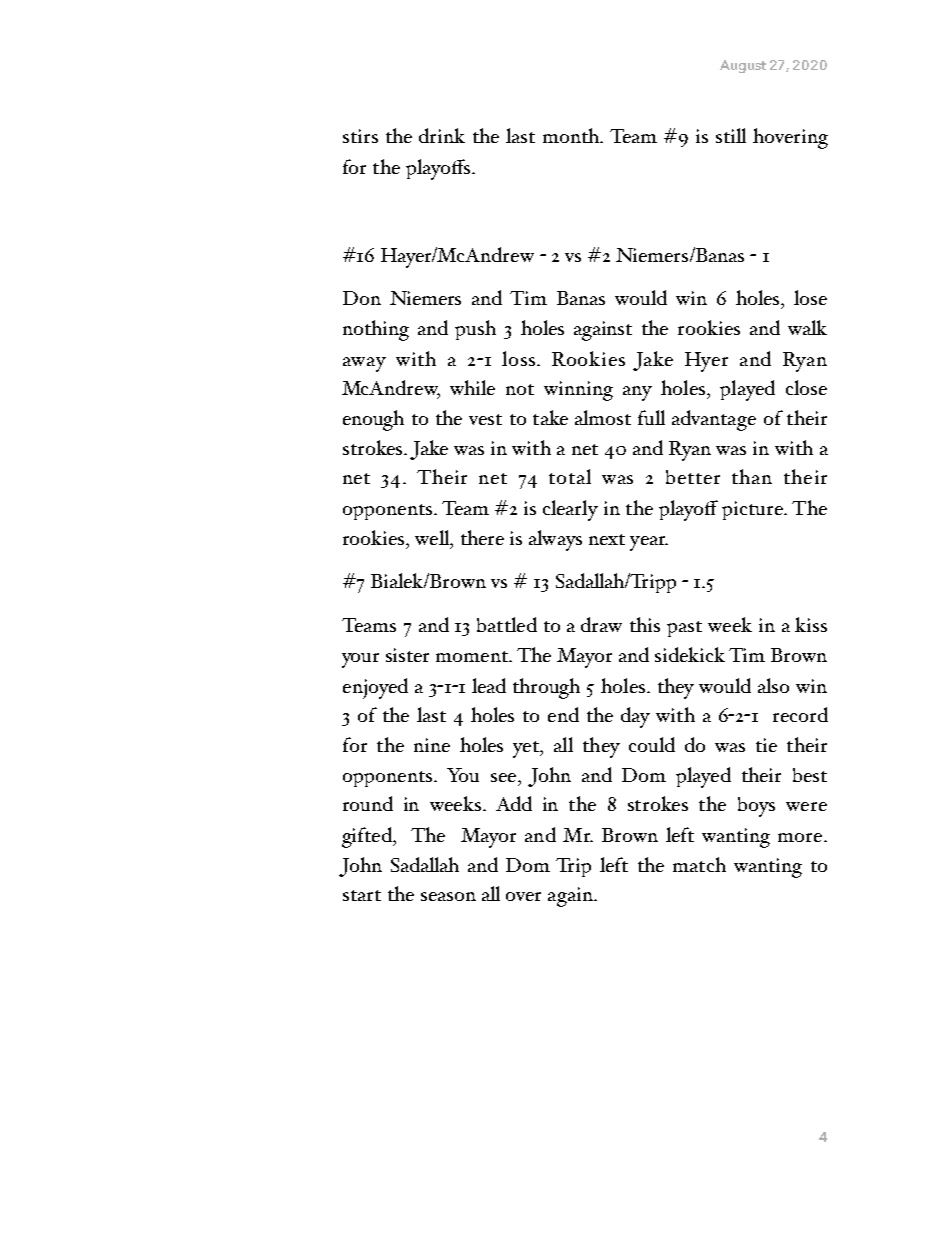 The width and height of the page is (952, 1233). I want to click on month, so click(572, 135).
